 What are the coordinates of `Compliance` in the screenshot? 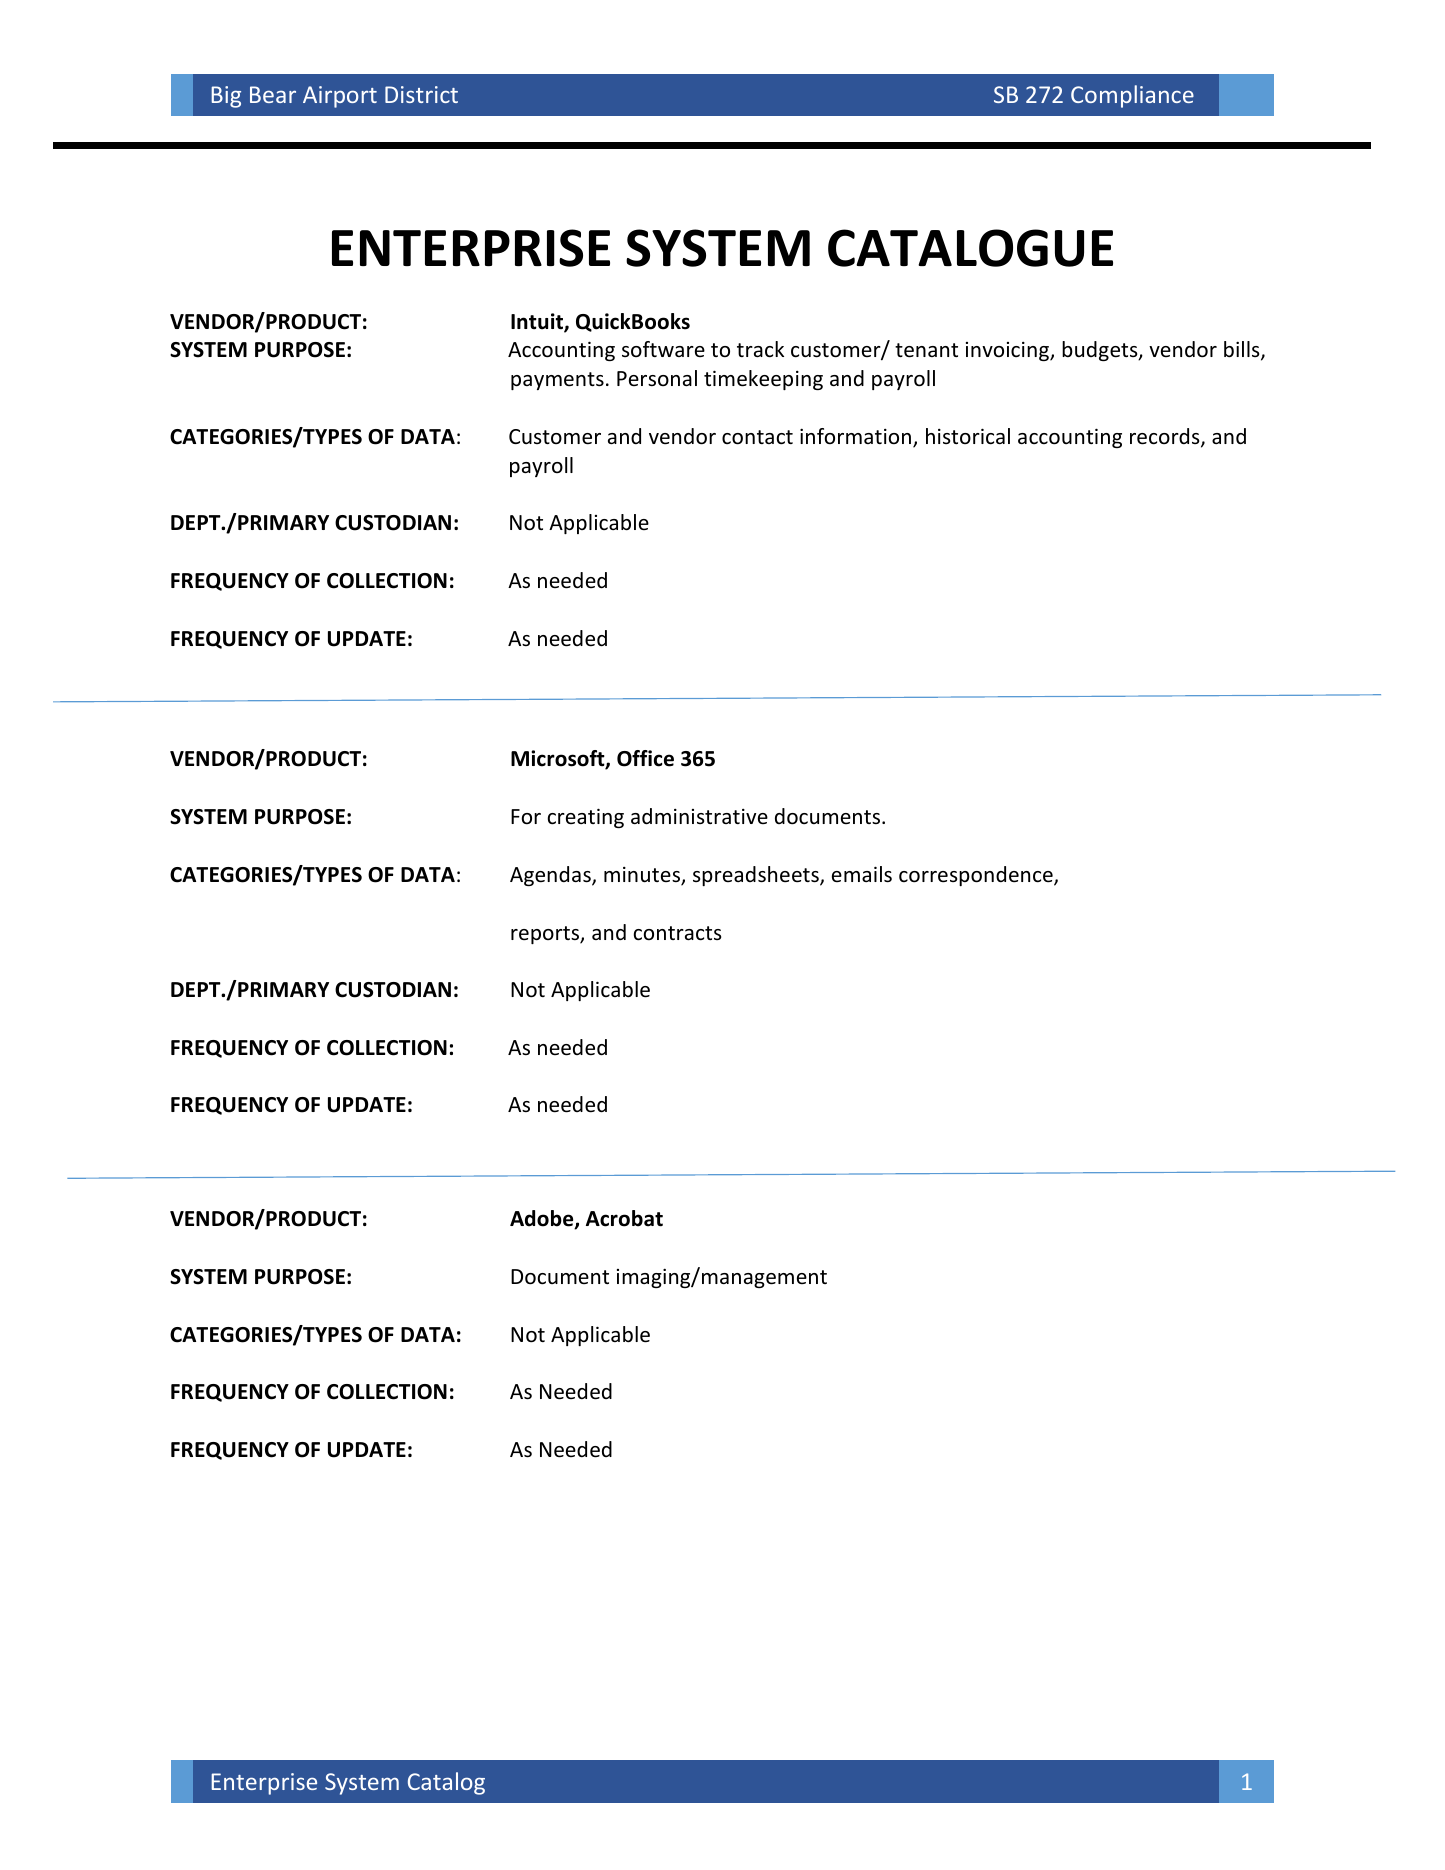 It's located at (1132, 96).
